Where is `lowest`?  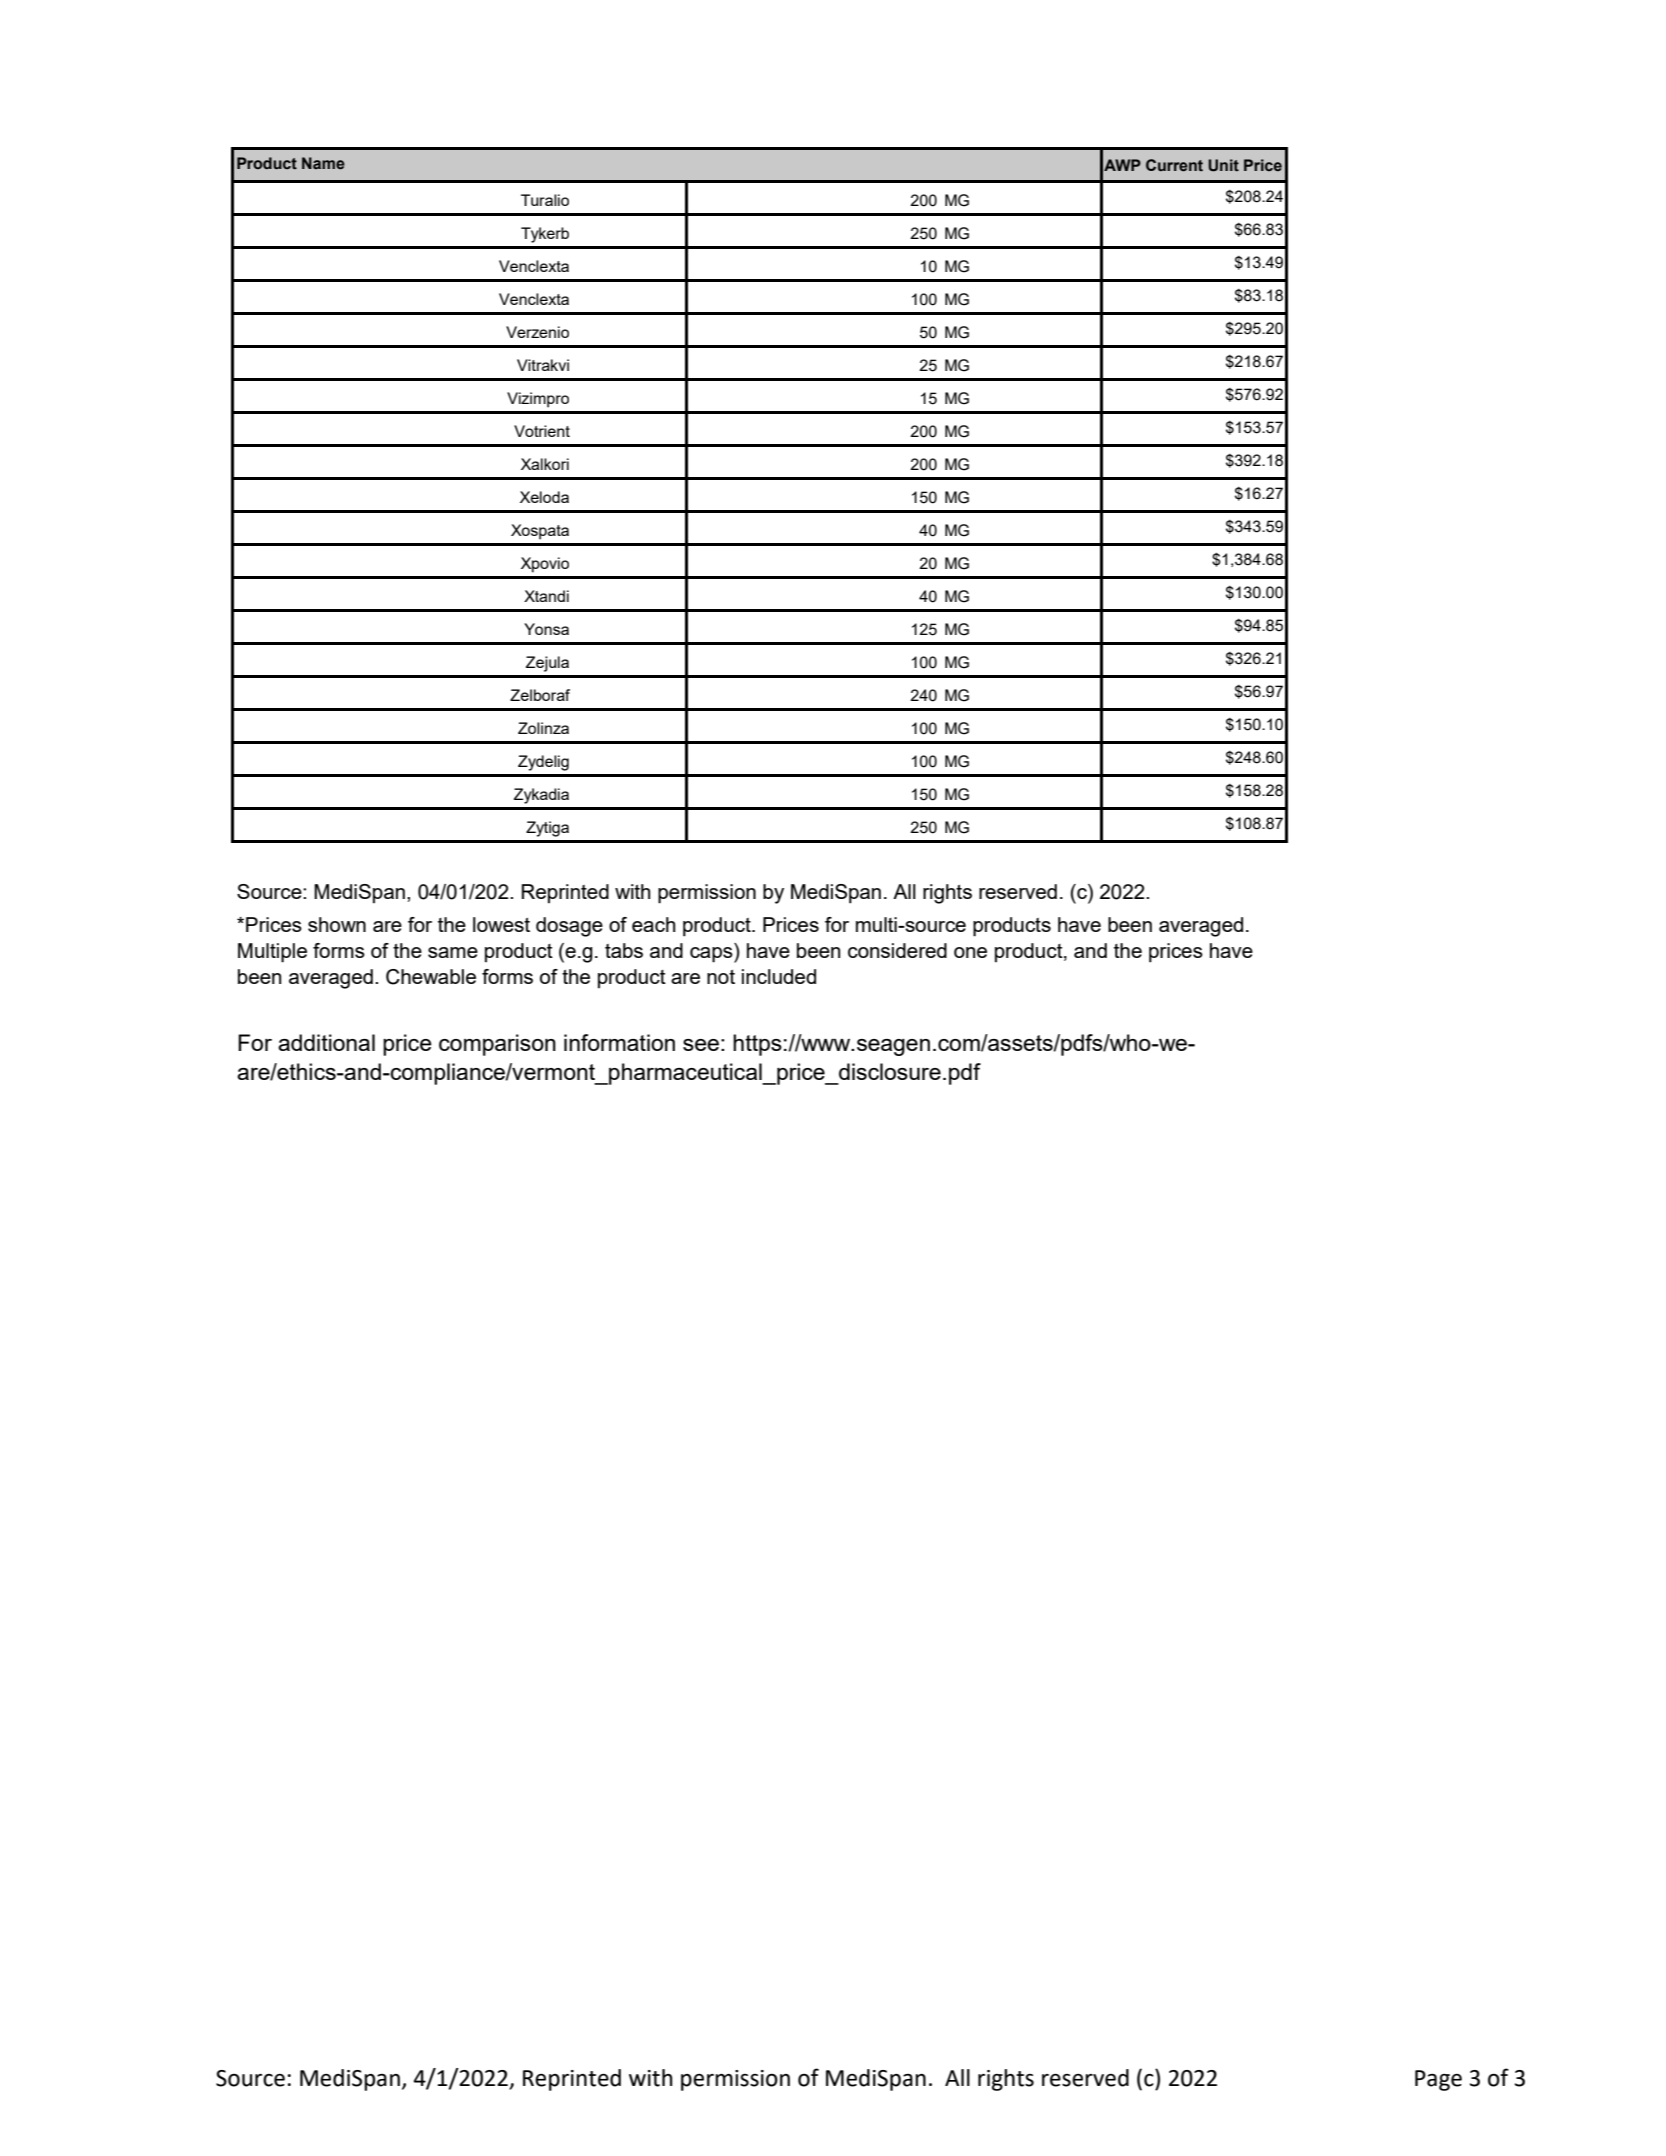
lowest is located at coordinates (501, 924).
